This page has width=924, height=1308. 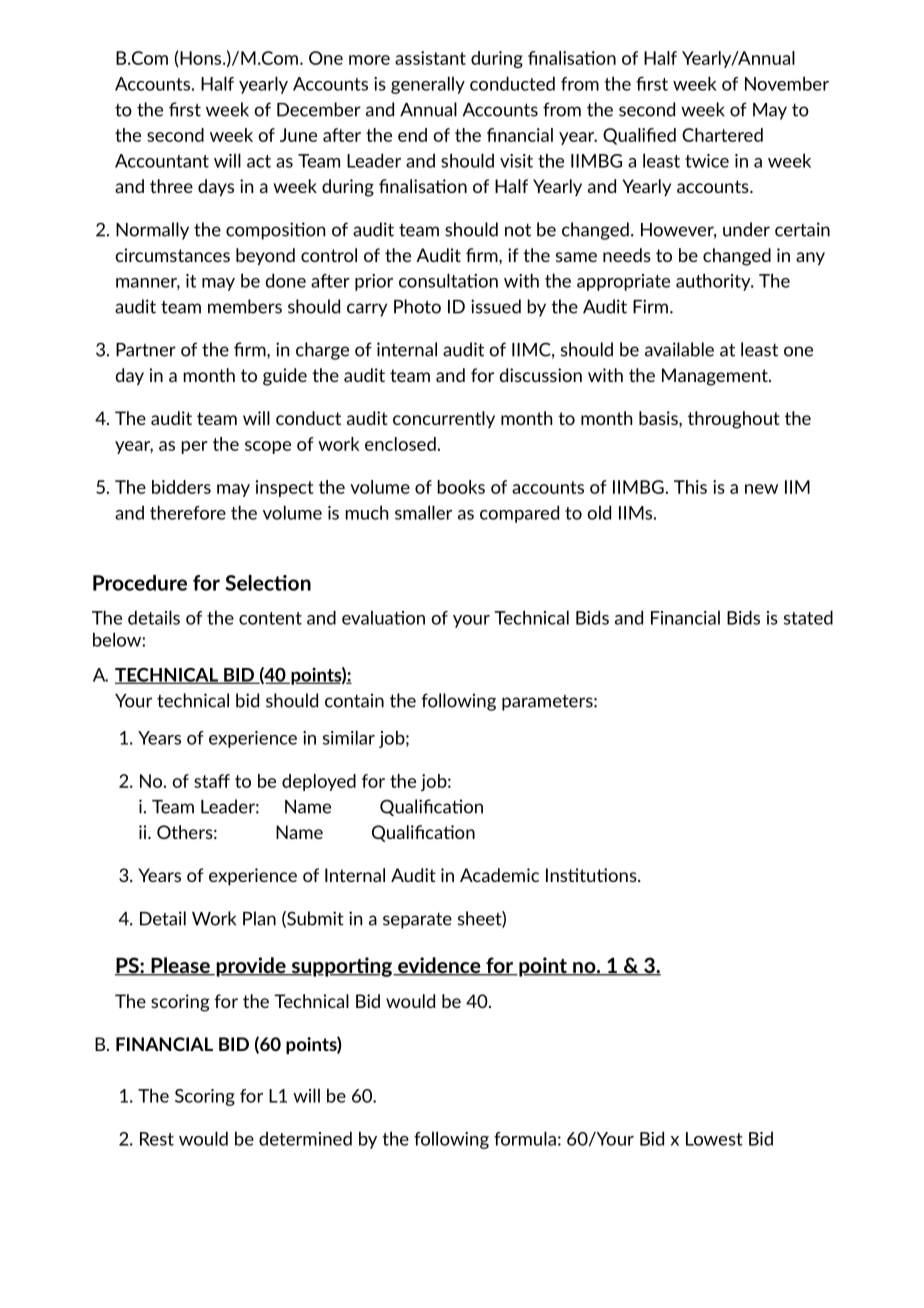 I want to click on stated, so click(x=808, y=617).
